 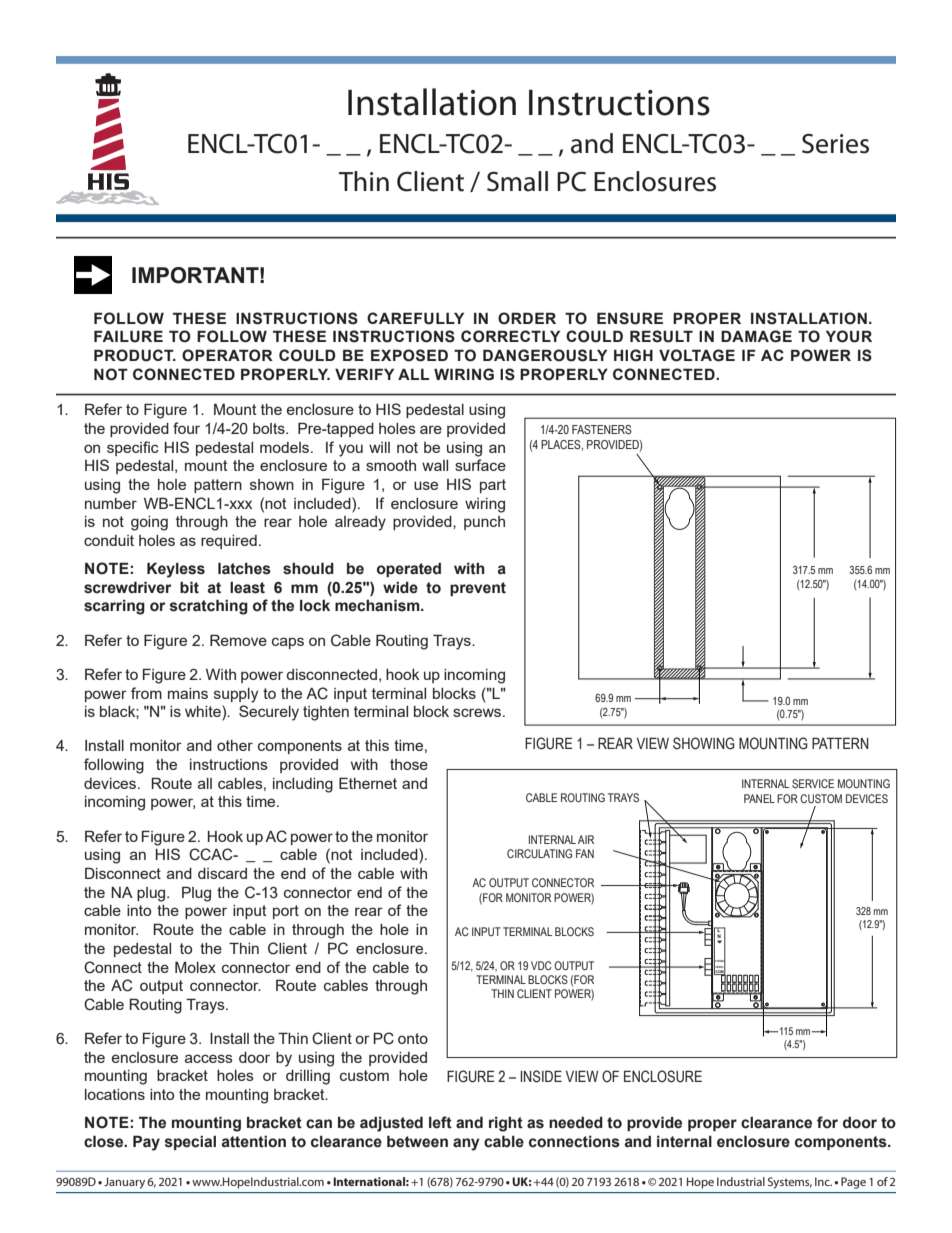 I want to click on any, so click(x=466, y=1144).
